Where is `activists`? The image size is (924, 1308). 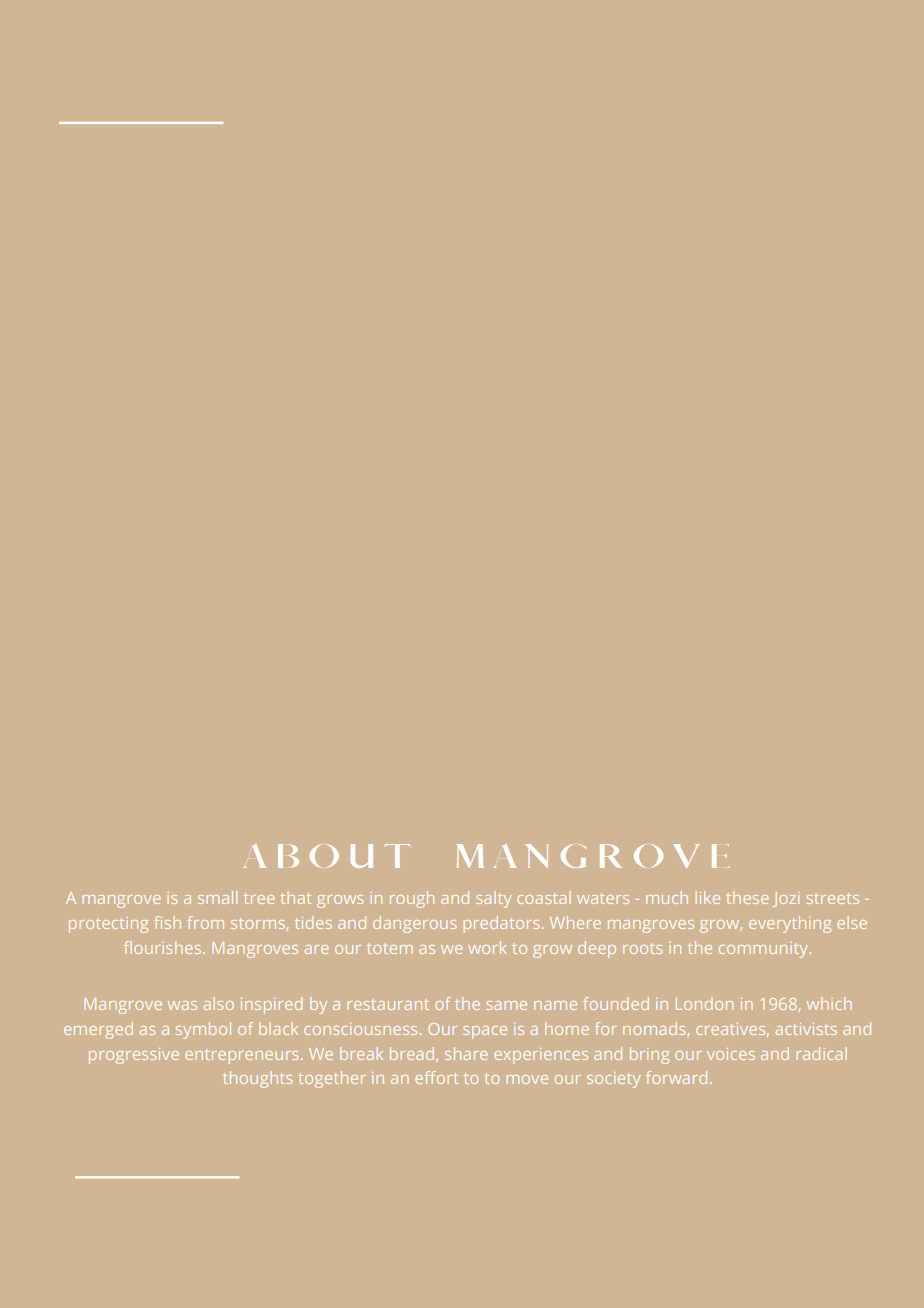 activists is located at coordinates (806, 1029).
